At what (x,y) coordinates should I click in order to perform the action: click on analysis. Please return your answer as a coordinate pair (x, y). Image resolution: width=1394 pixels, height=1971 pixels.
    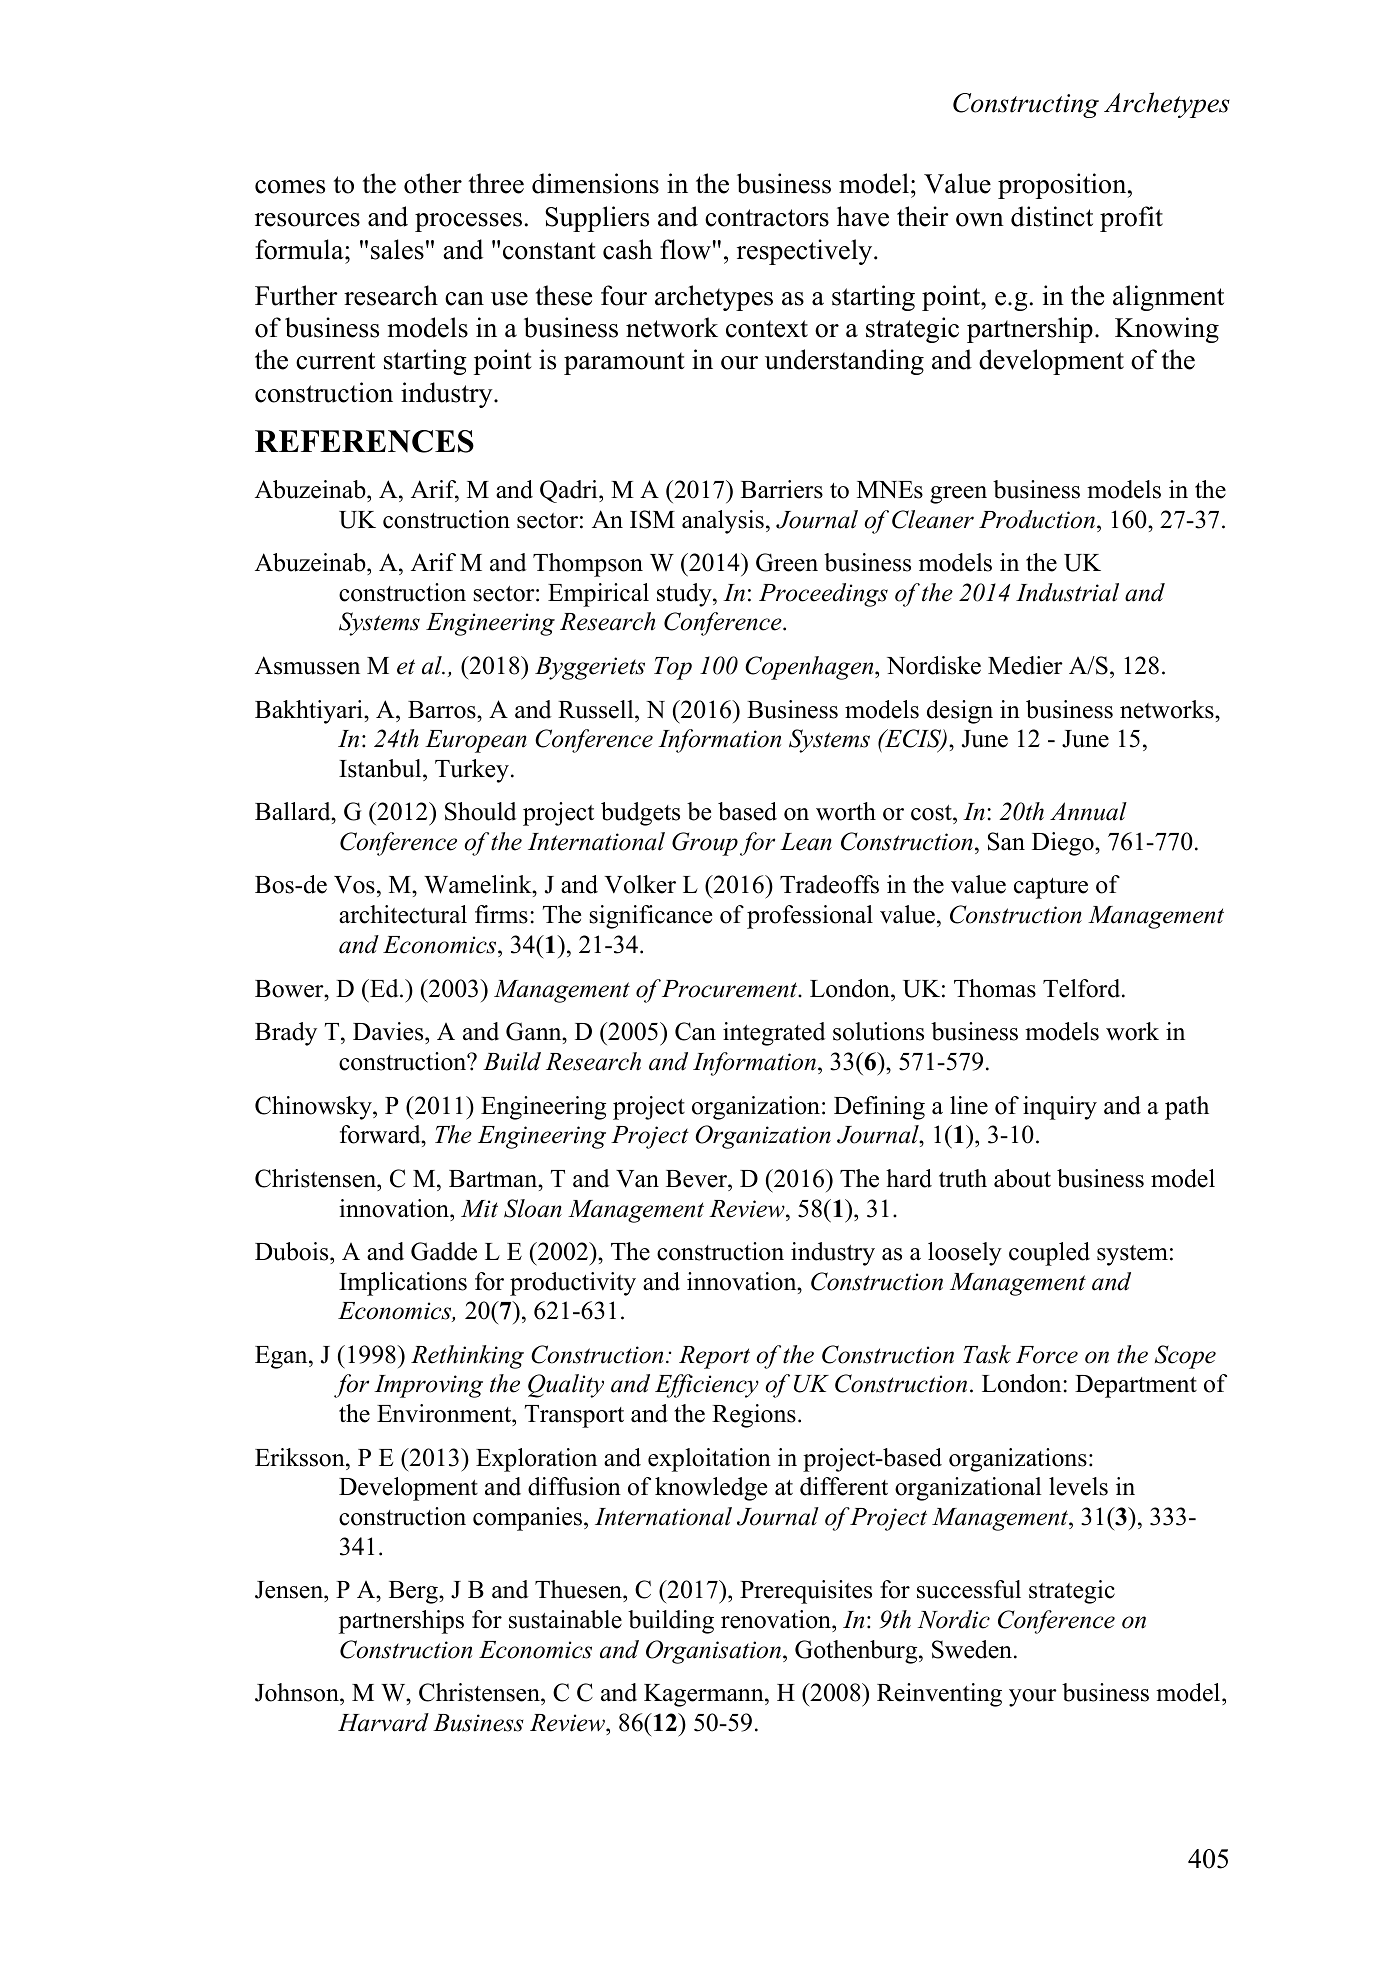
    Looking at the image, I should click on (723, 522).
